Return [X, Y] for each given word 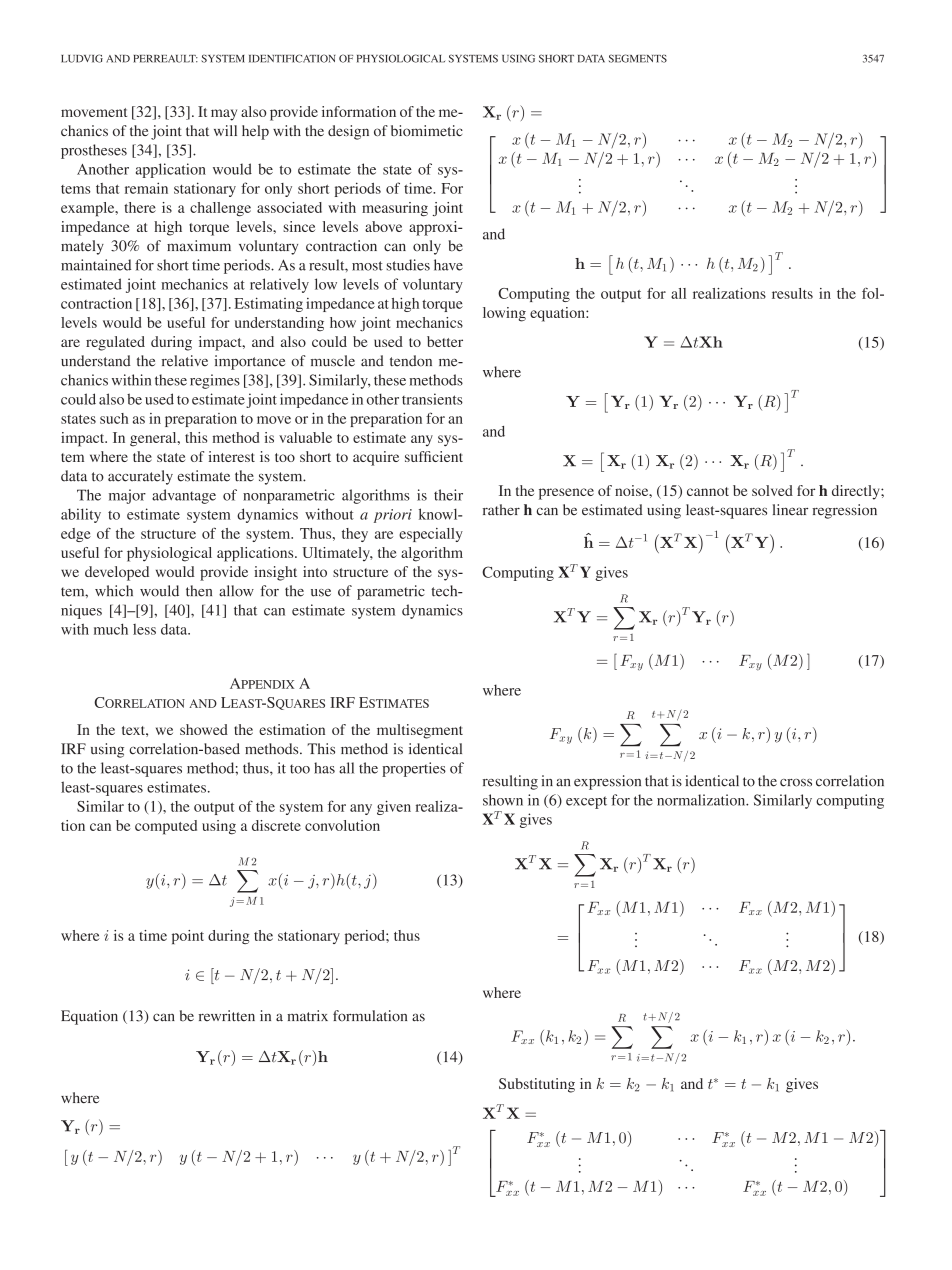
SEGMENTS [638, 58]
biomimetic [427, 130]
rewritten [227, 1016]
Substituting [537, 1085]
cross [796, 783]
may [224, 115]
